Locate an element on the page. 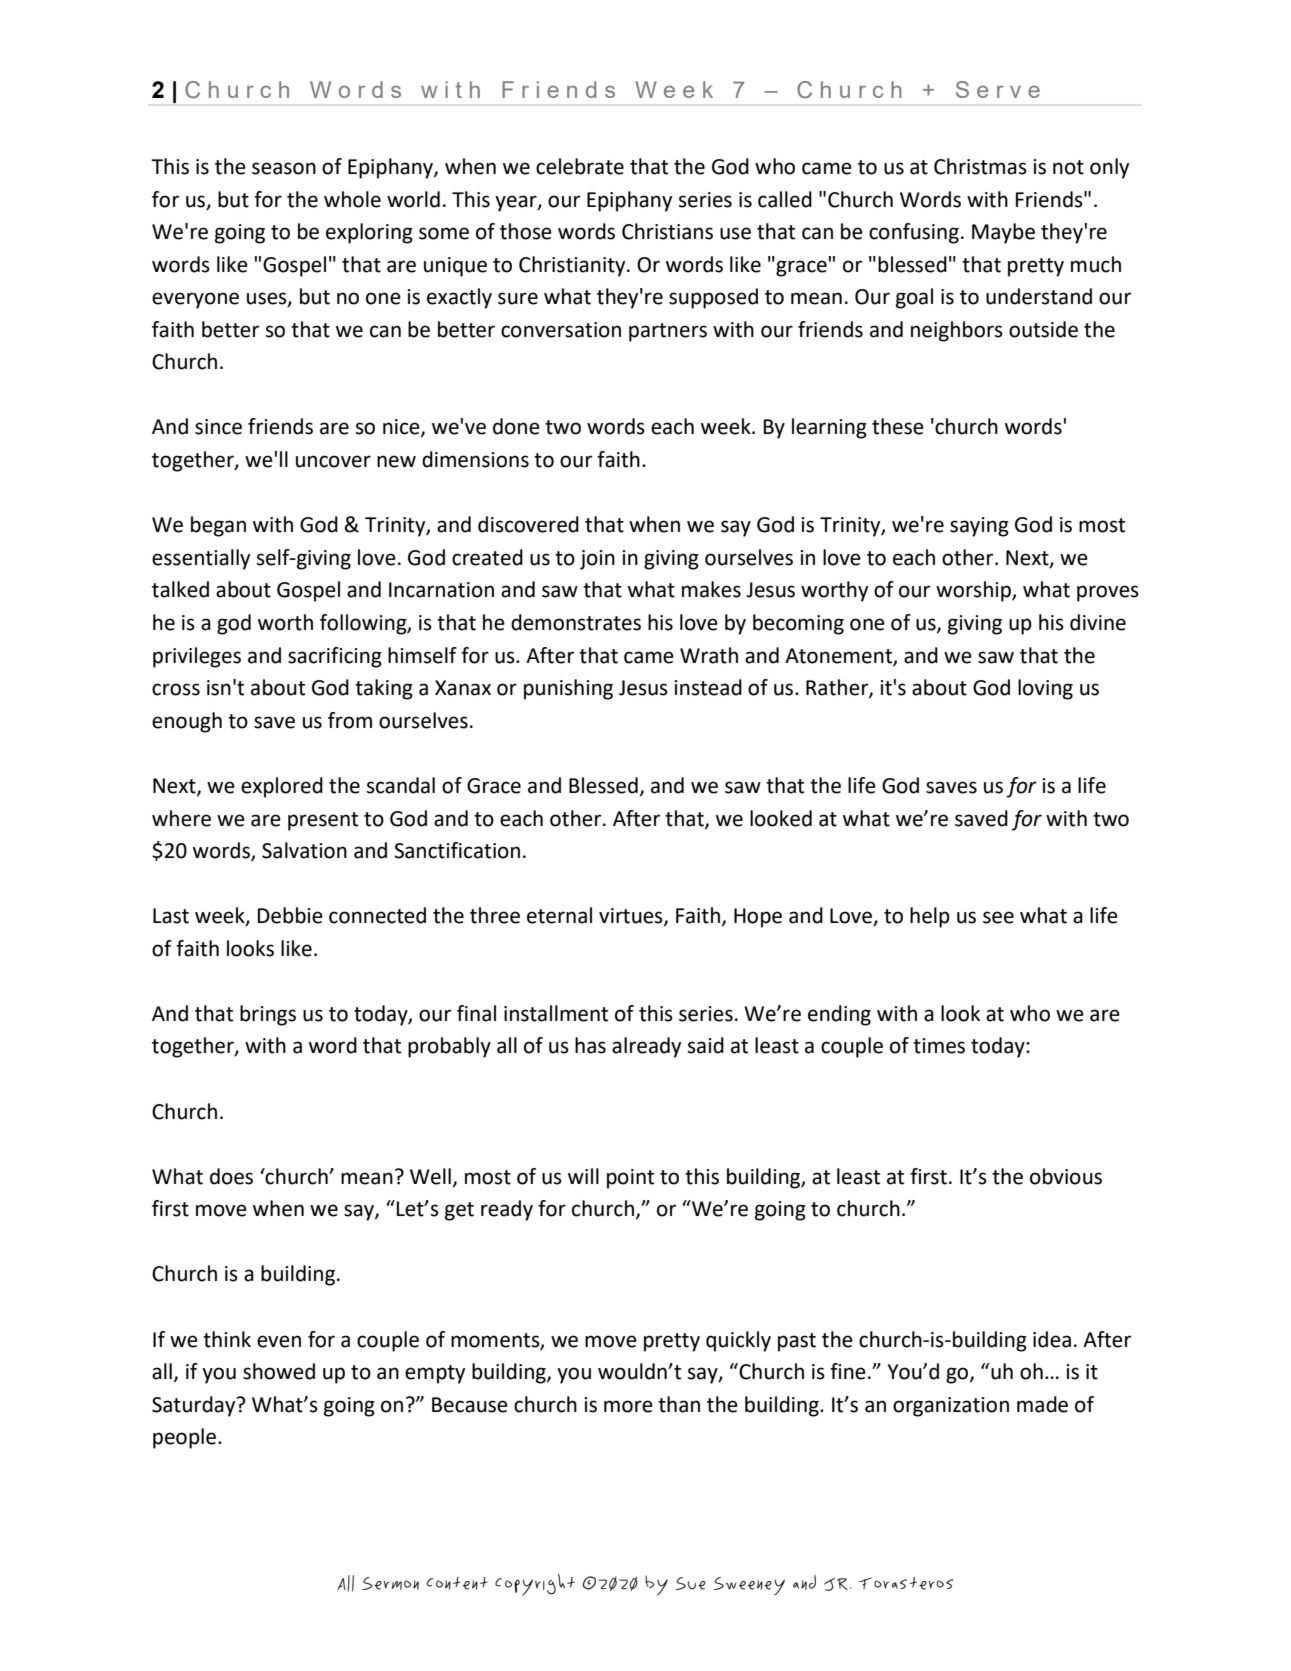 The height and width of the page is (1671, 1291). celebrate is located at coordinates (580, 166).
